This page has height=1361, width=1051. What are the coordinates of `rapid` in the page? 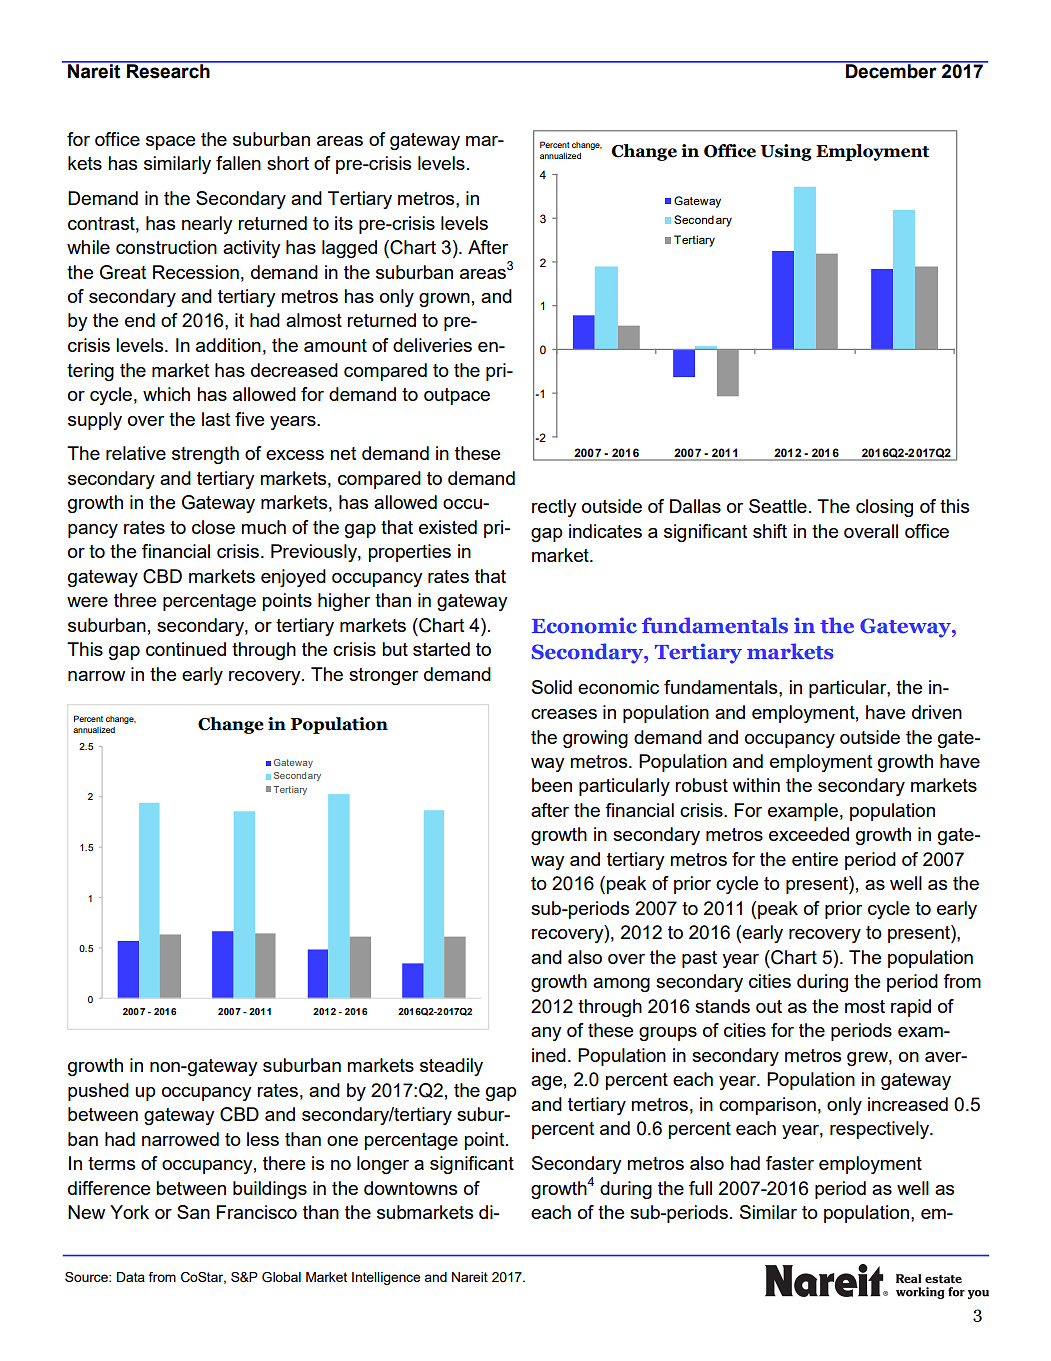 It's located at (911, 1008).
